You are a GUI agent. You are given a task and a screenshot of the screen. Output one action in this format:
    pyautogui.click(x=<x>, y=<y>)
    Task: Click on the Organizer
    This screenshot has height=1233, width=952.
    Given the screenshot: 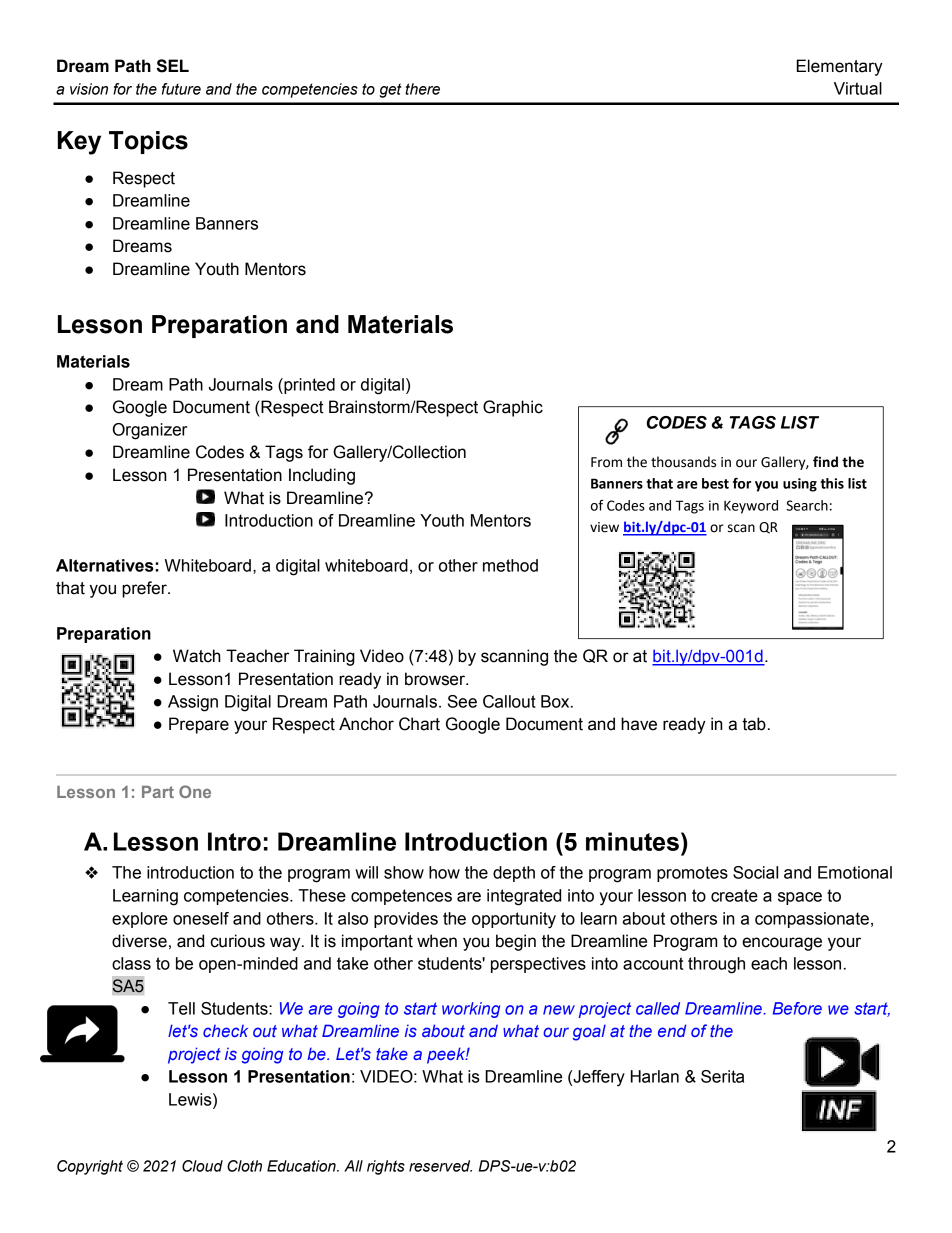 What is the action you would take?
    pyautogui.click(x=150, y=431)
